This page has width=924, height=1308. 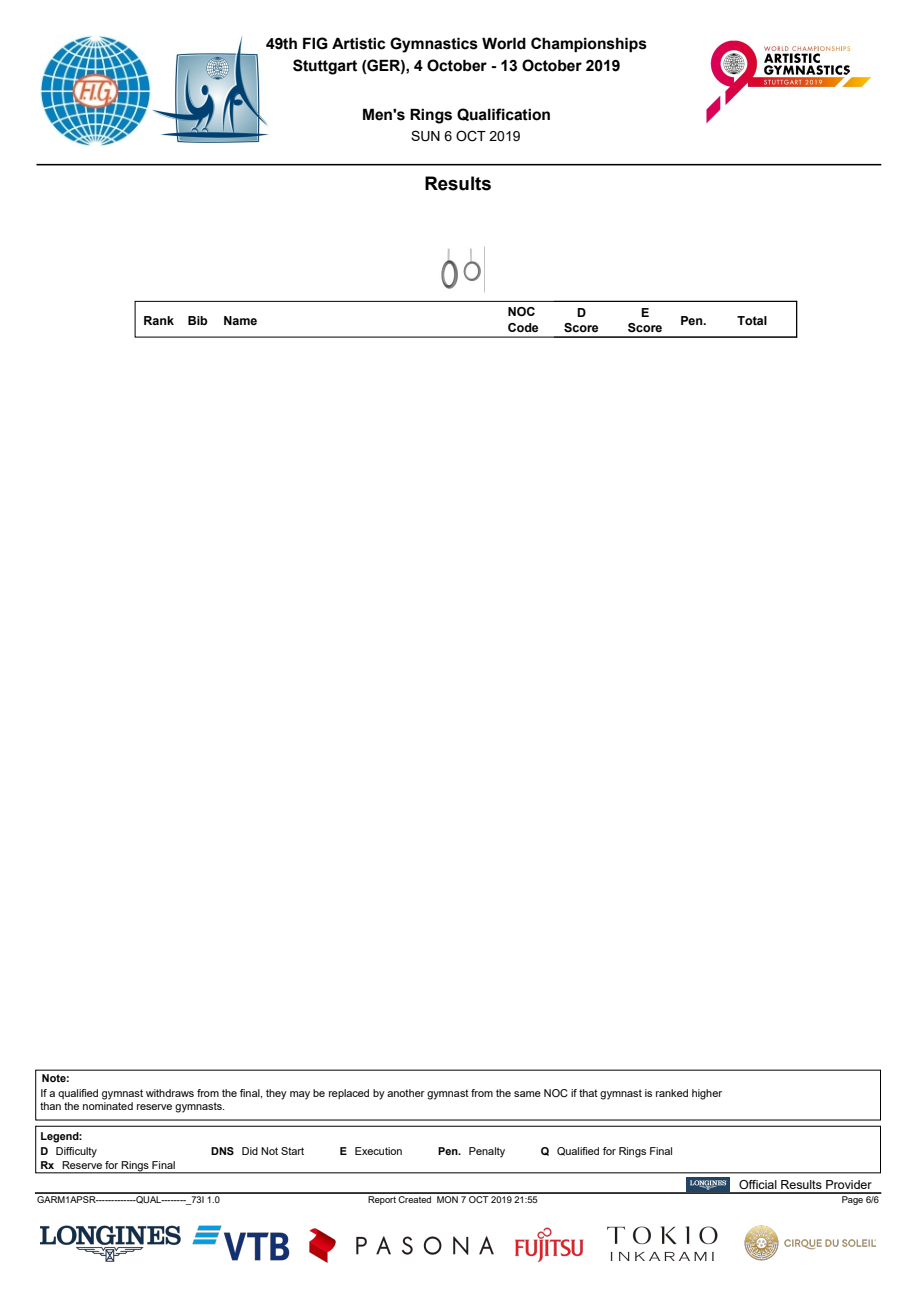 I want to click on another, so click(x=406, y=1093).
